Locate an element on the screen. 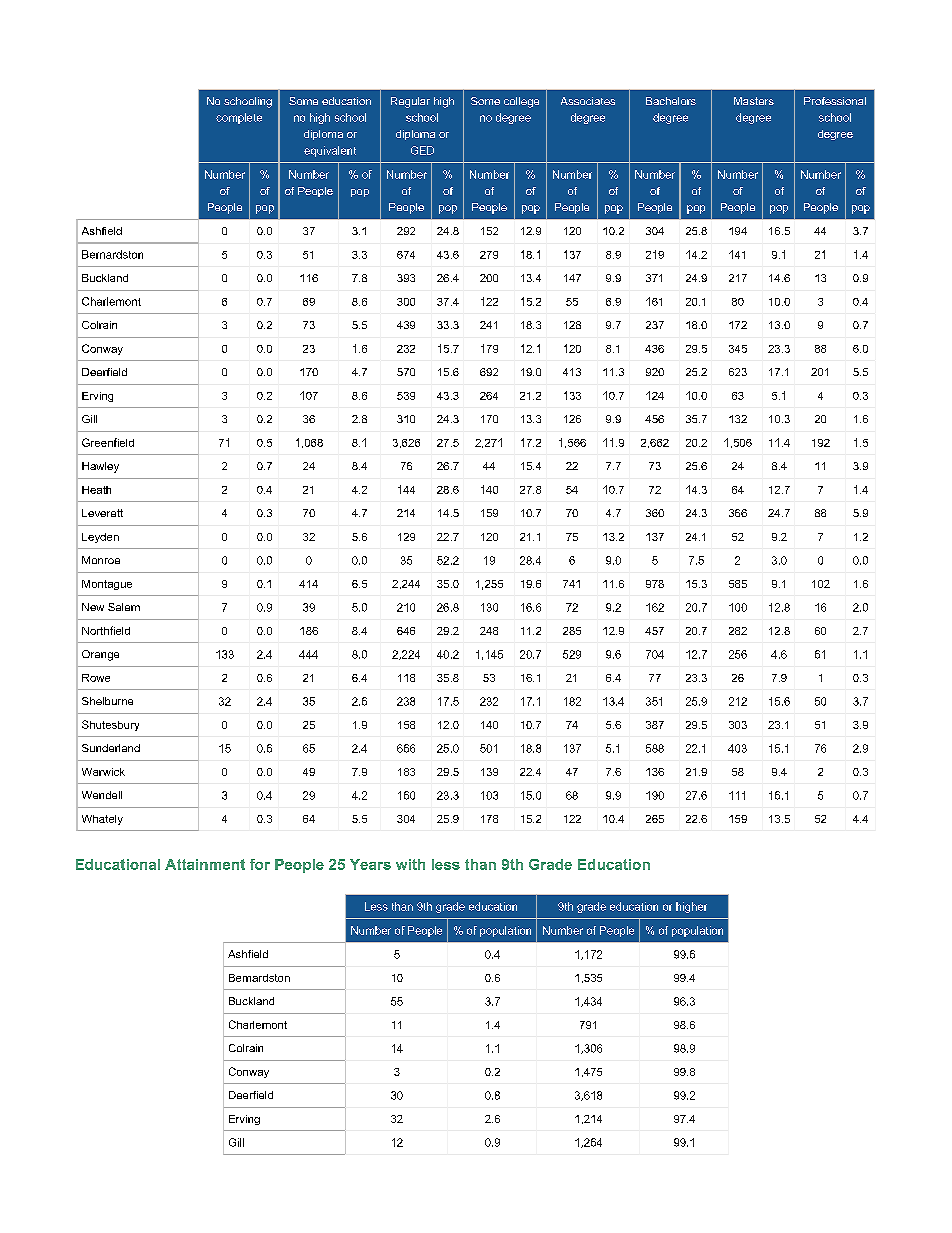 The width and height of the screenshot is (952, 1233). Heath is located at coordinates (96, 490).
